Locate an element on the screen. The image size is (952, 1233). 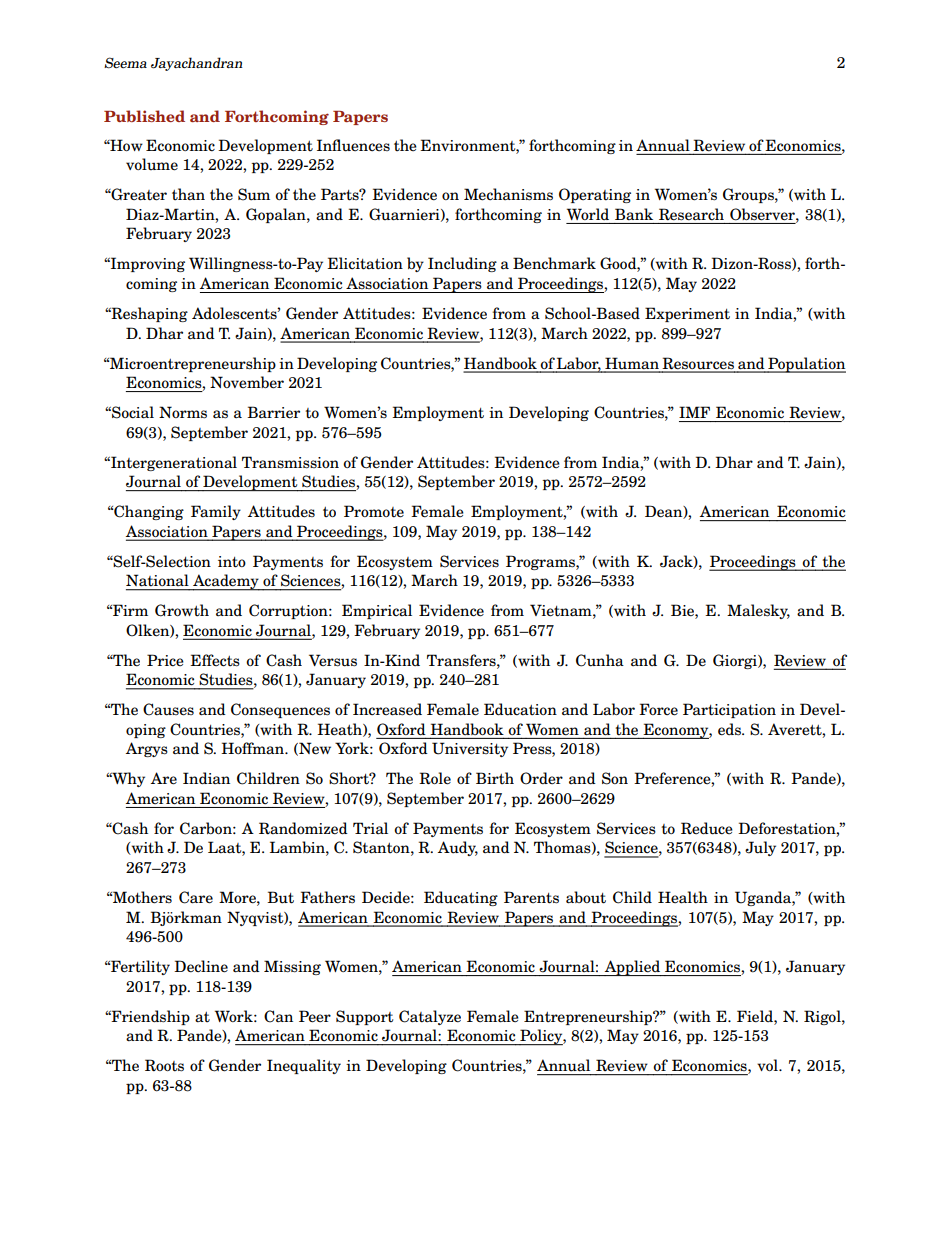
Participation is located at coordinates (729, 710).
